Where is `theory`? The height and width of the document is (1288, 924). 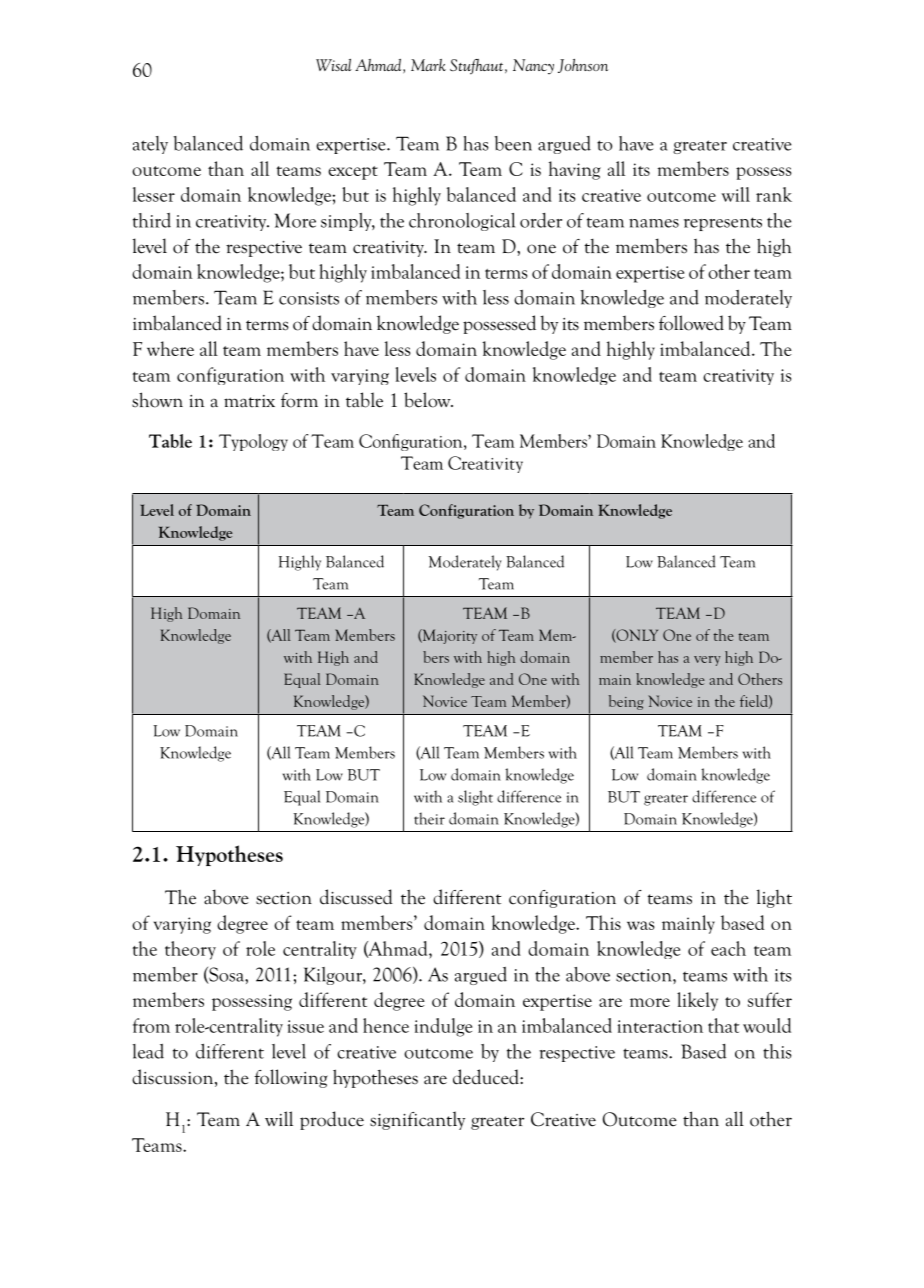 theory is located at coordinates (190, 950).
